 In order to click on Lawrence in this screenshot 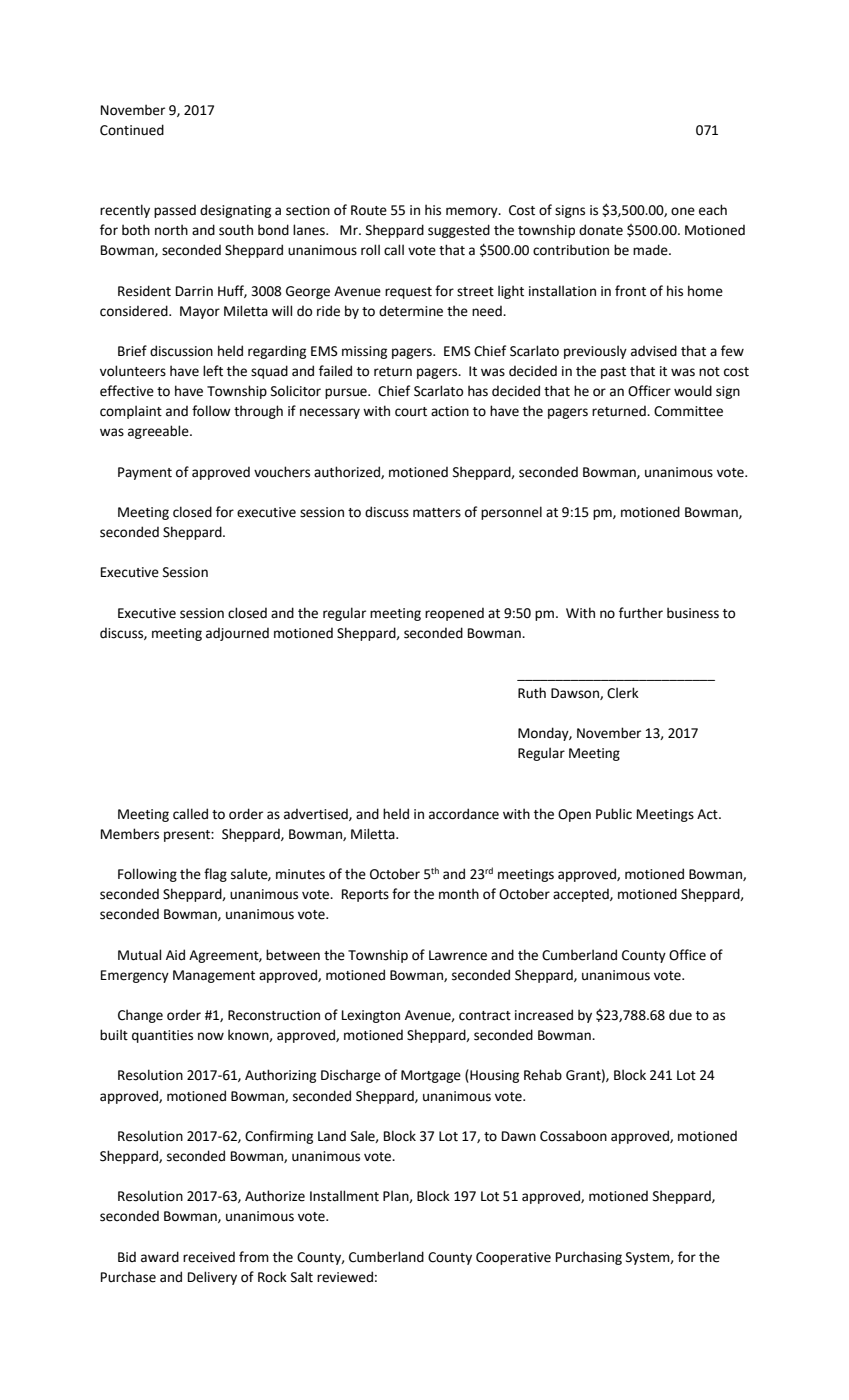, I will do `click(458, 955)`.
